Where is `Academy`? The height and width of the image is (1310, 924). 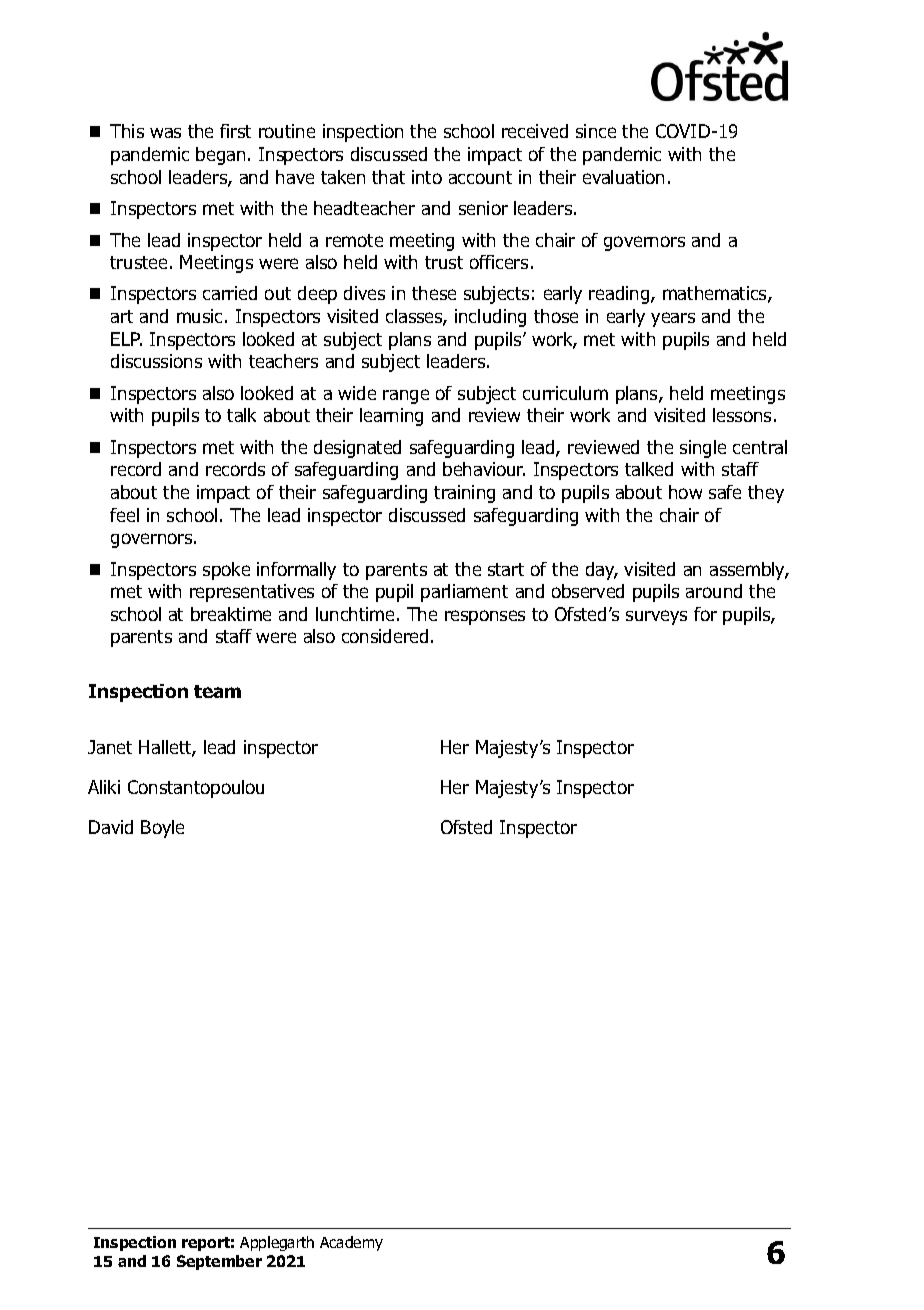 Academy is located at coordinates (351, 1243).
